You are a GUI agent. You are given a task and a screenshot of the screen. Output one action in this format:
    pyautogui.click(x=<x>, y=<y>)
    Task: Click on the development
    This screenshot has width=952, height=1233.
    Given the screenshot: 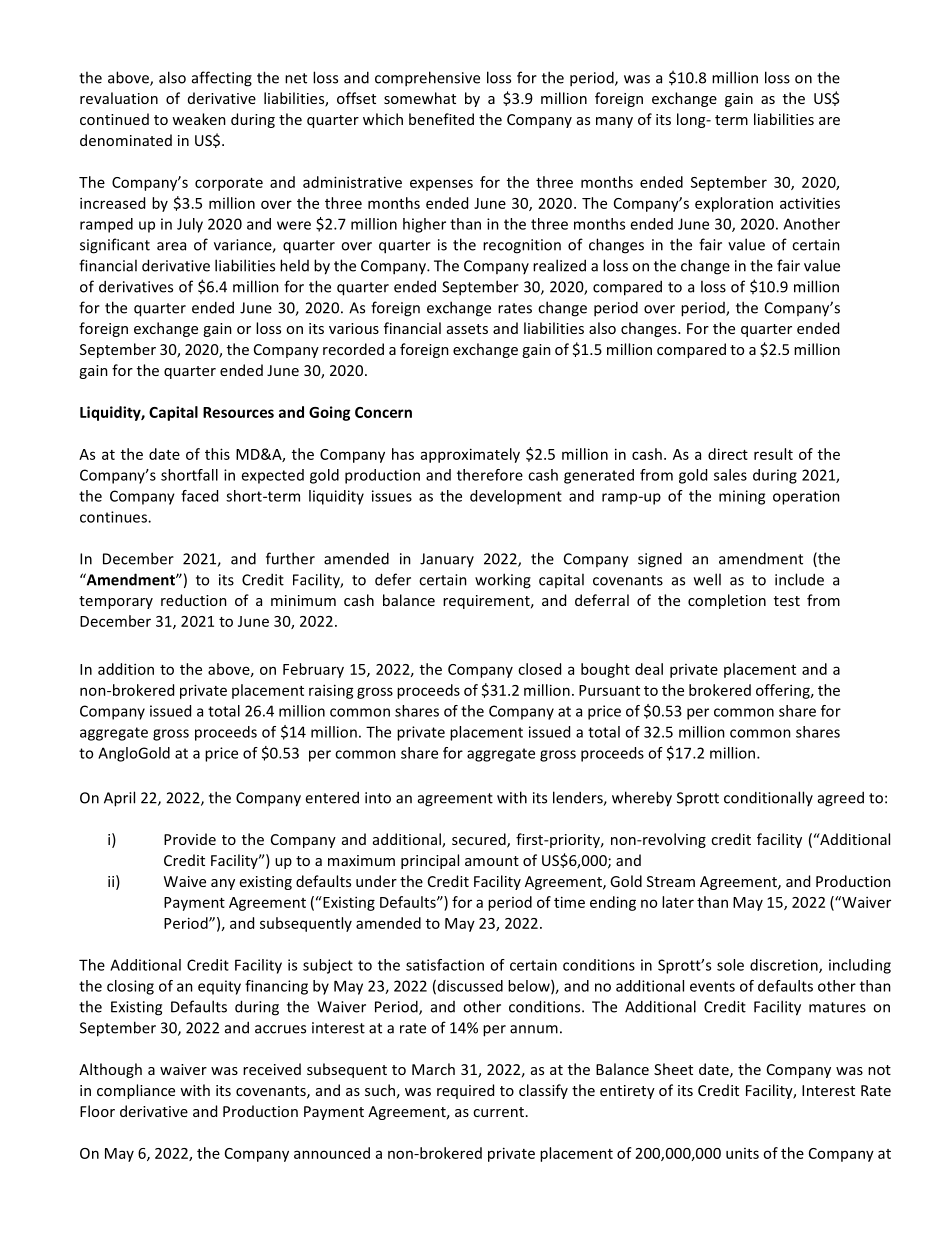 What is the action you would take?
    pyautogui.click(x=516, y=497)
